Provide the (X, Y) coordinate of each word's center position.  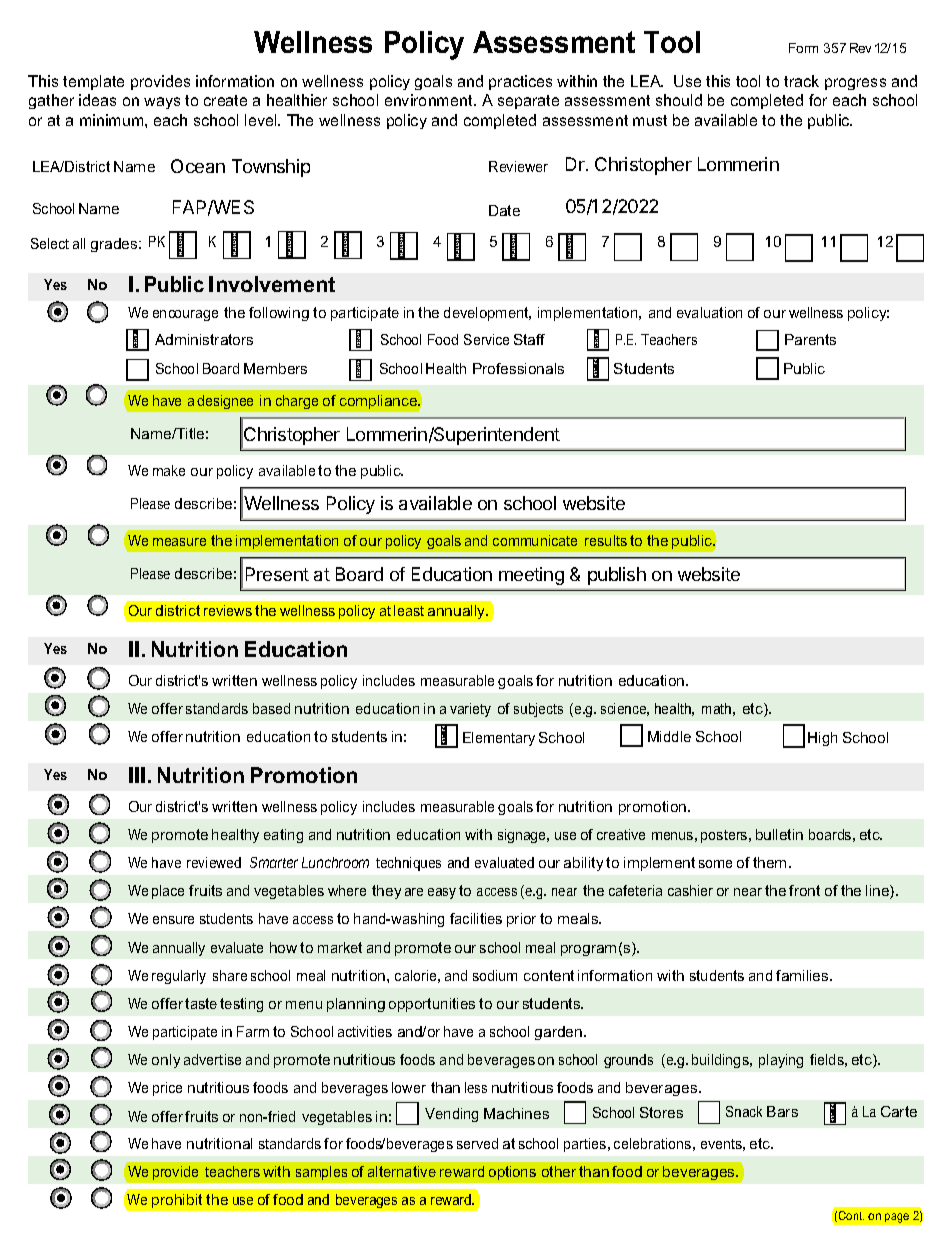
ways (162, 103)
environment (430, 100)
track (801, 81)
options (512, 1173)
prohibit (177, 1201)
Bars (782, 1111)
